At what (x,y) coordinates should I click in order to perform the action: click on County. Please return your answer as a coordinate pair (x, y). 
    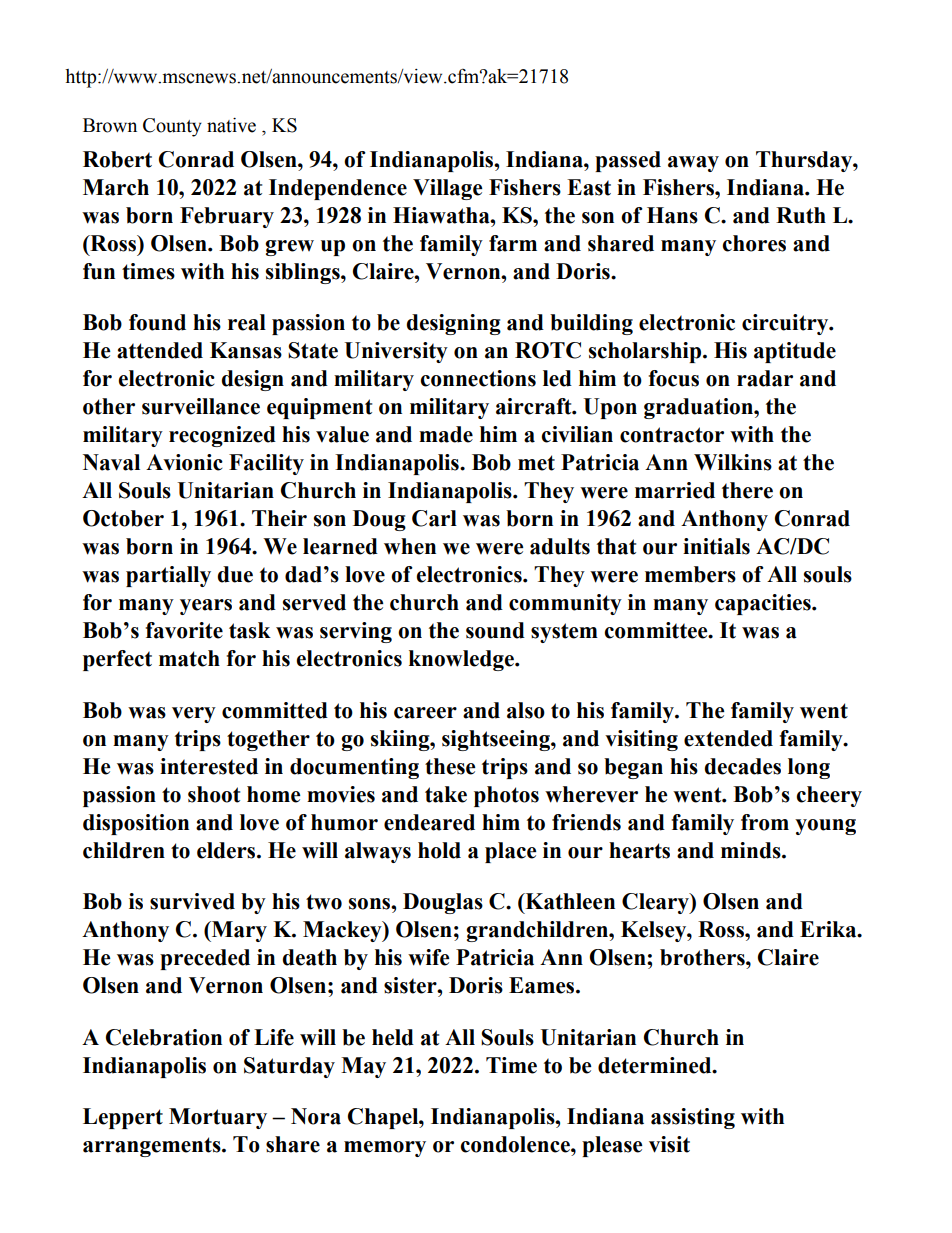
    Looking at the image, I should click on (172, 127).
